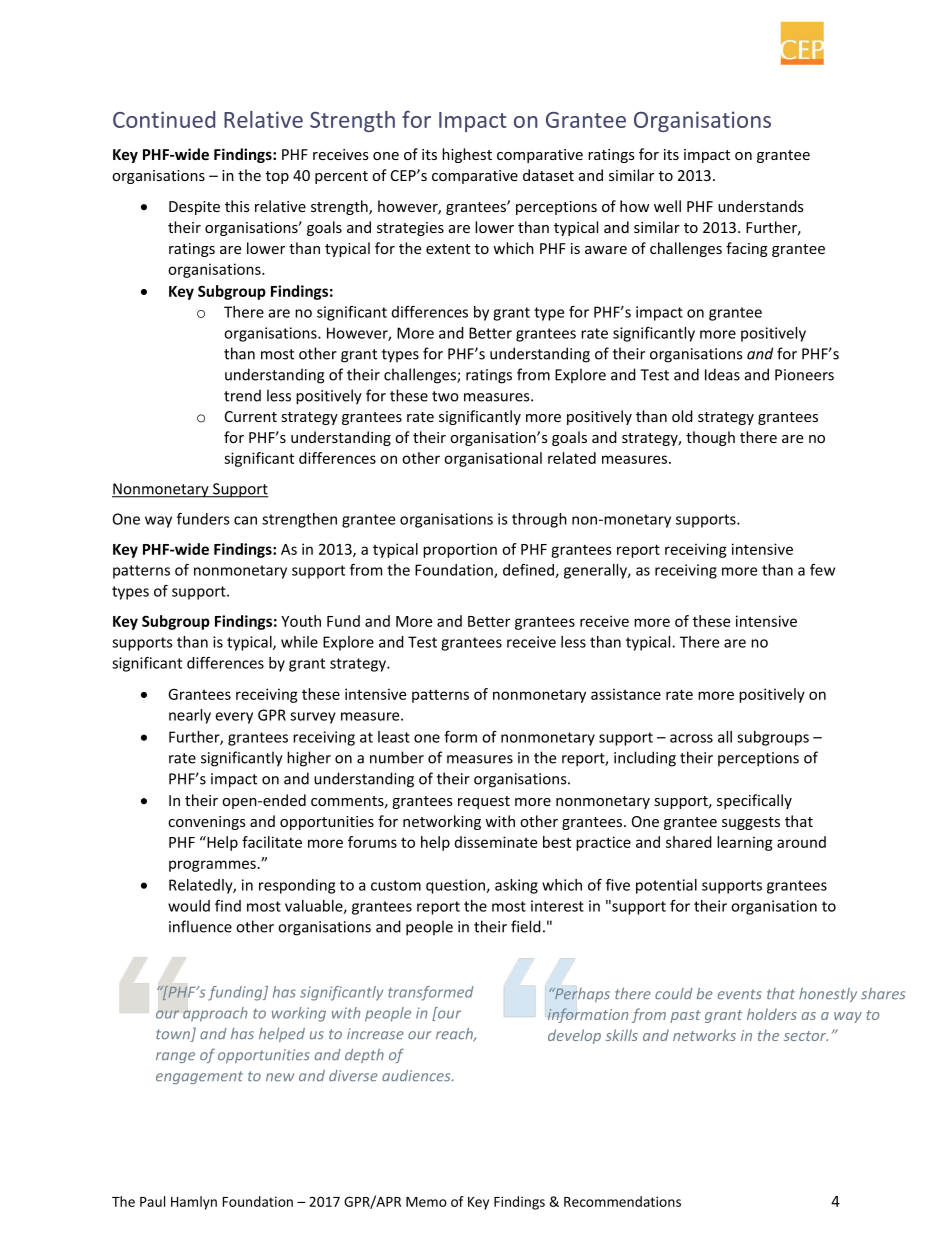  I want to click on understands, so click(761, 206).
